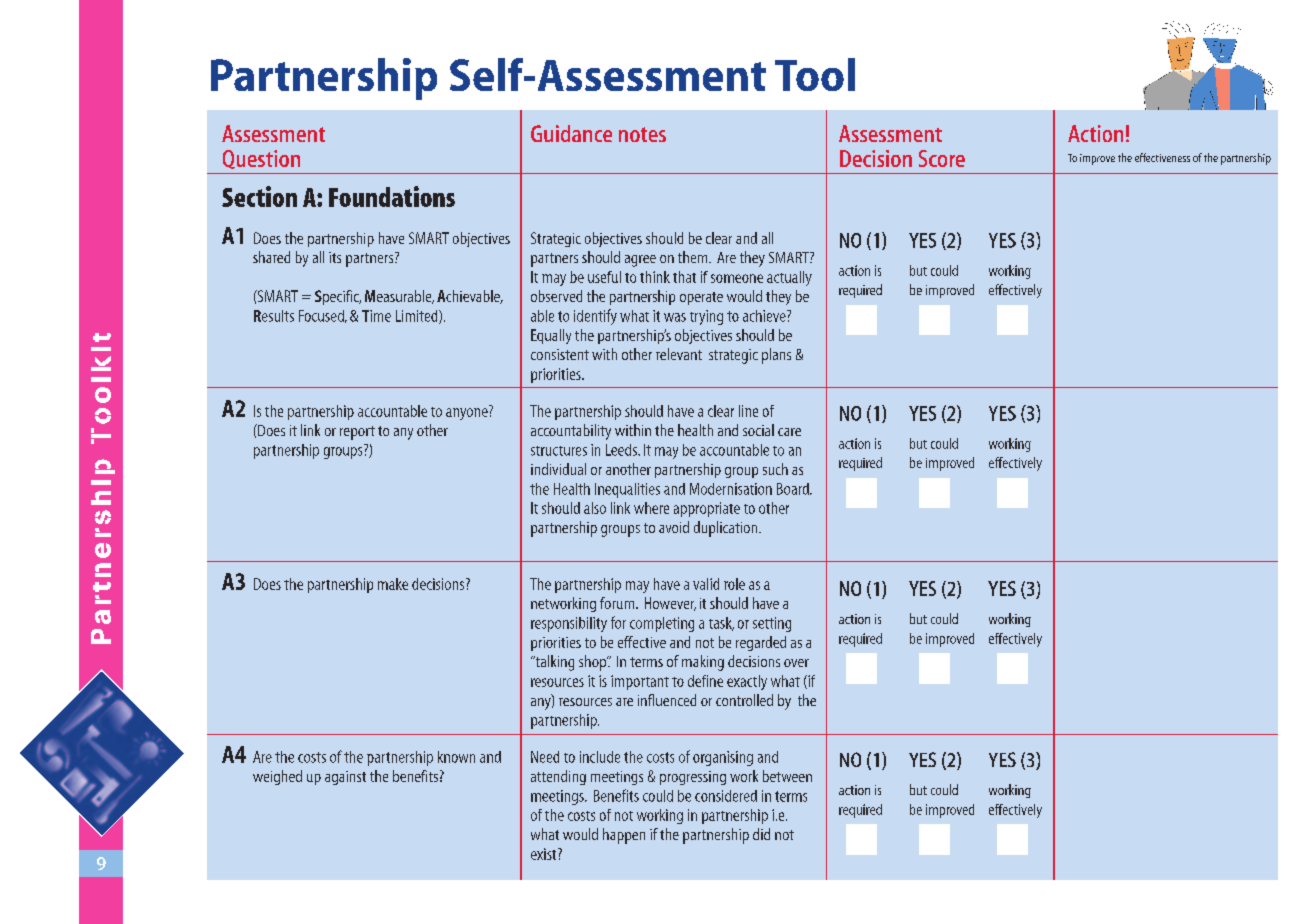 The width and height of the screenshot is (1307, 924). What do you see at coordinates (627, 490) in the screenshot?
I see `Inequalities` at bounding box center [627, 490].
